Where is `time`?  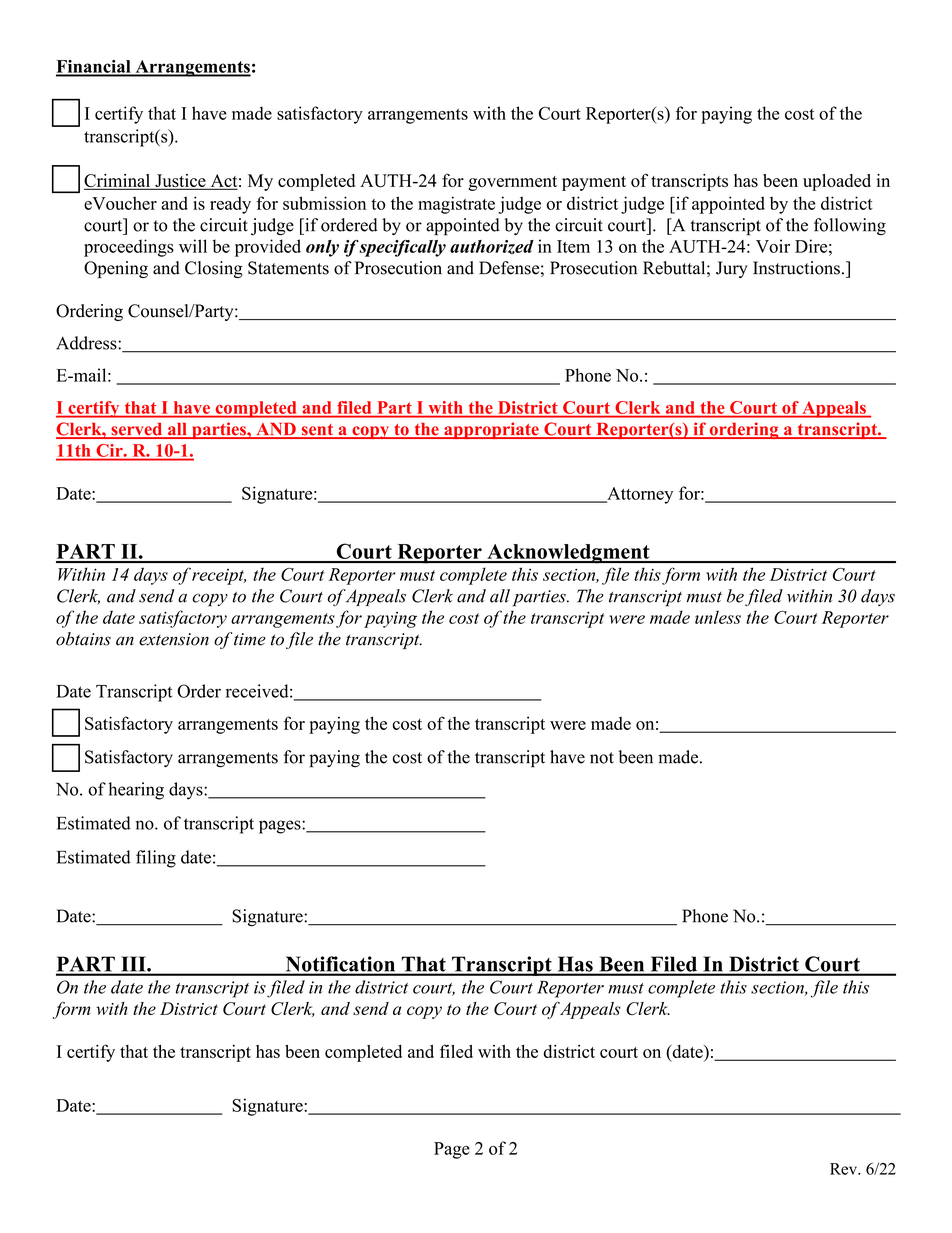 time is located at coordinates (250, 639).
